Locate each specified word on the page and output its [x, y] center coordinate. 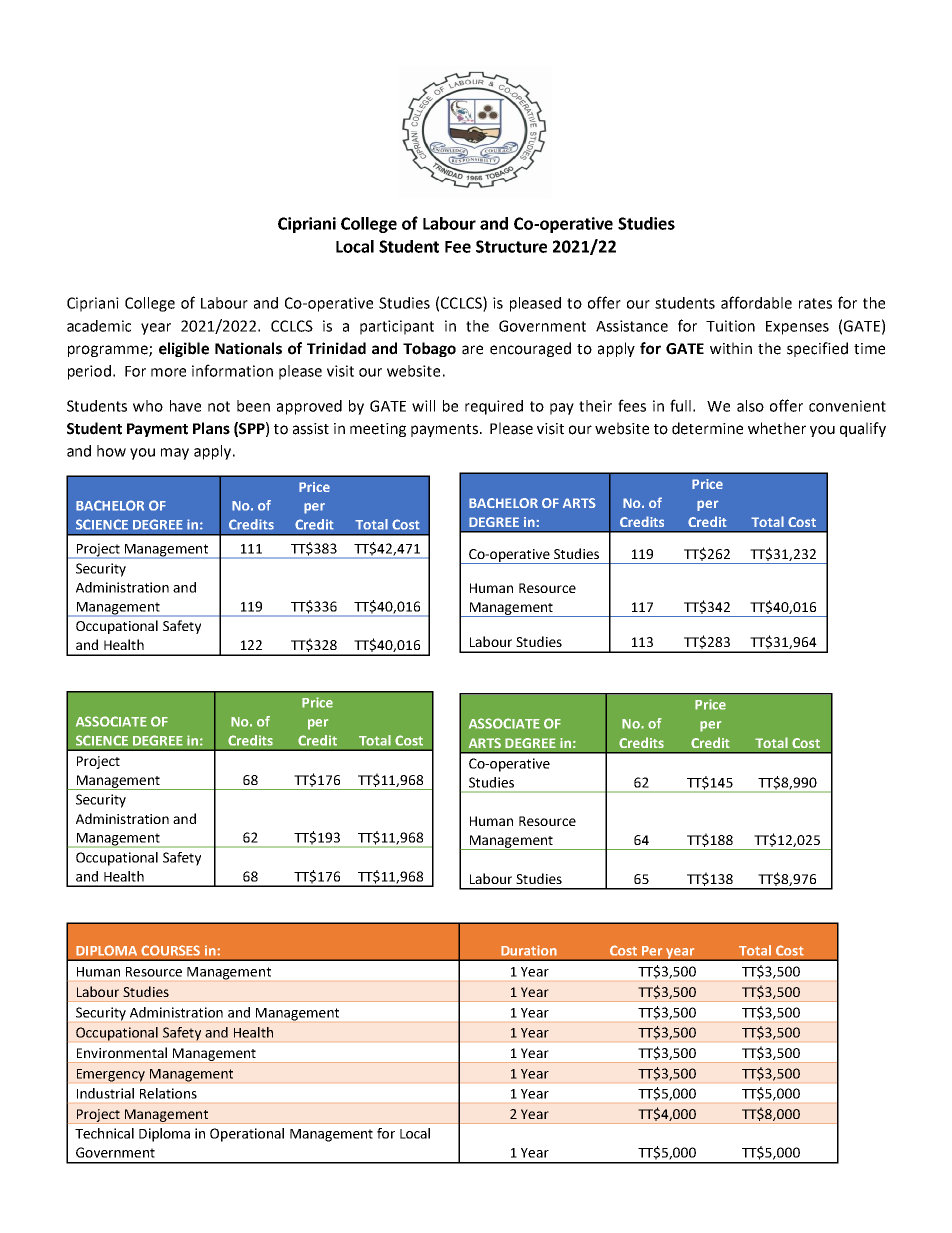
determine [707, 428]
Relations [168, 1093]
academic [99, 326]
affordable [756, 302]
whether [777, 428]
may [175, 454]
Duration [529, 950]
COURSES [170, 950]
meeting [378, 430]
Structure [511, 246]
